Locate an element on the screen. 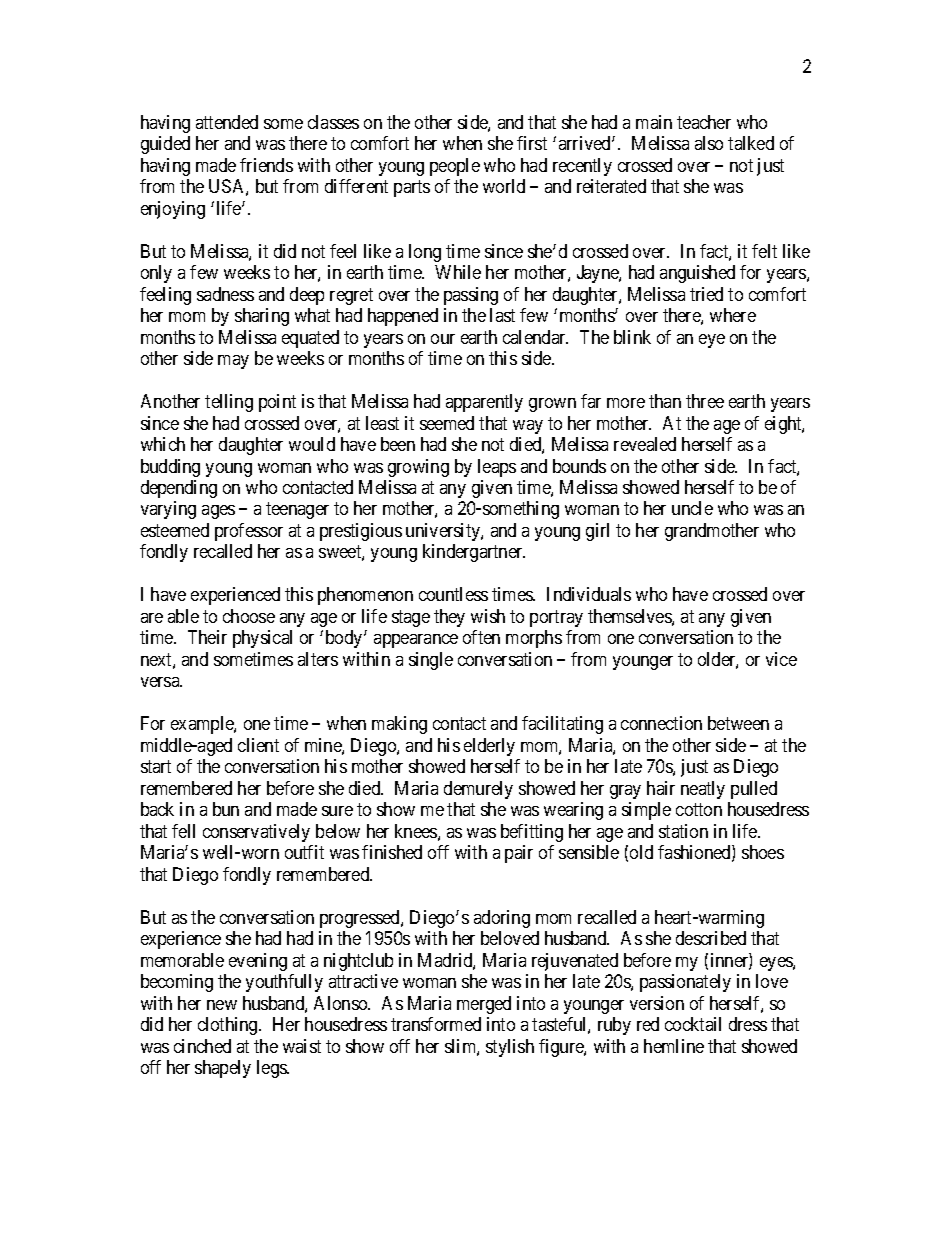 The width and height of the screenshot is (952, 1233). also is located at coordinates (709, 143).
